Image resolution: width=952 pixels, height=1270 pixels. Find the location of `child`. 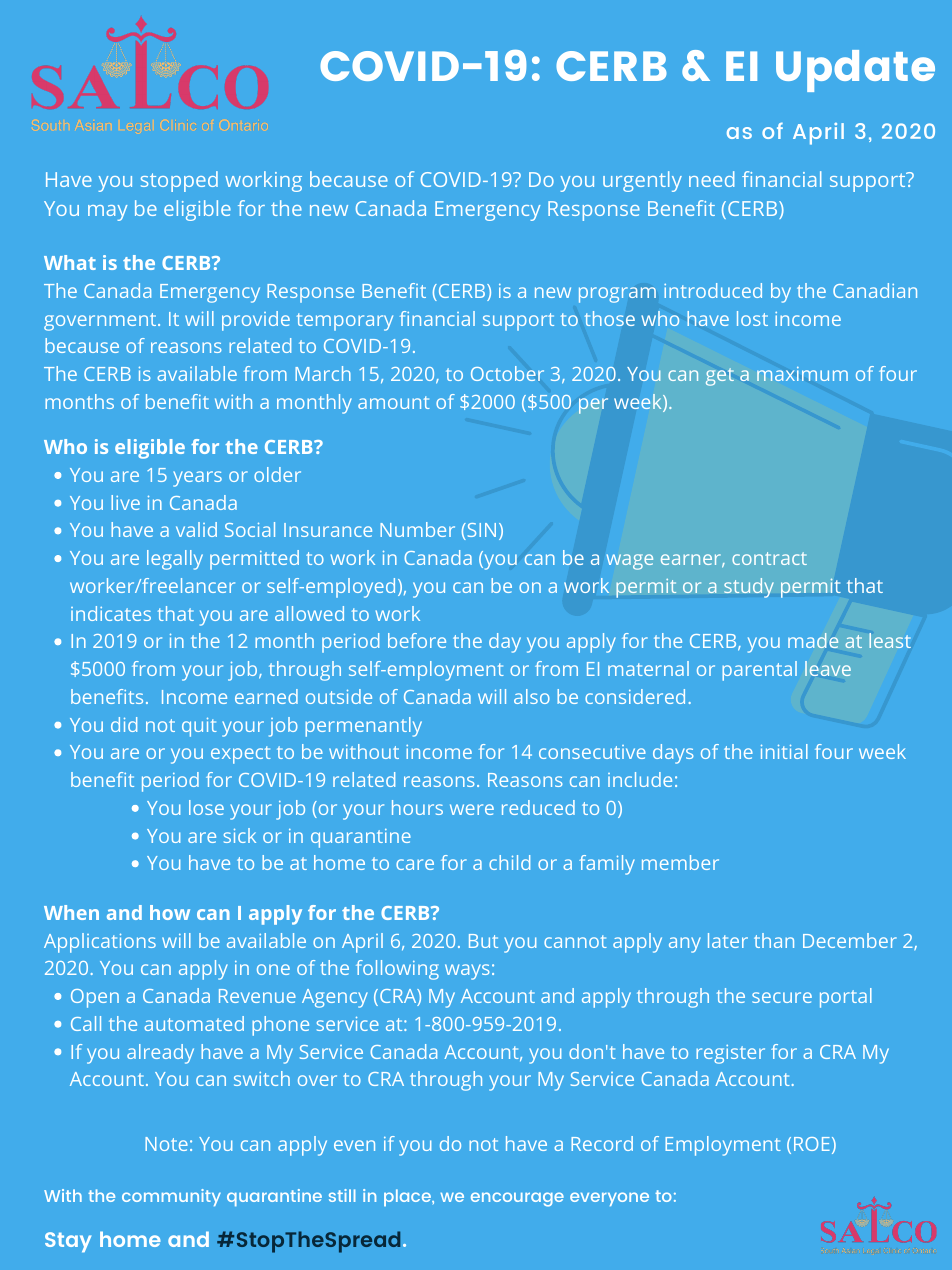

child is located at coordinates (509, 862).
